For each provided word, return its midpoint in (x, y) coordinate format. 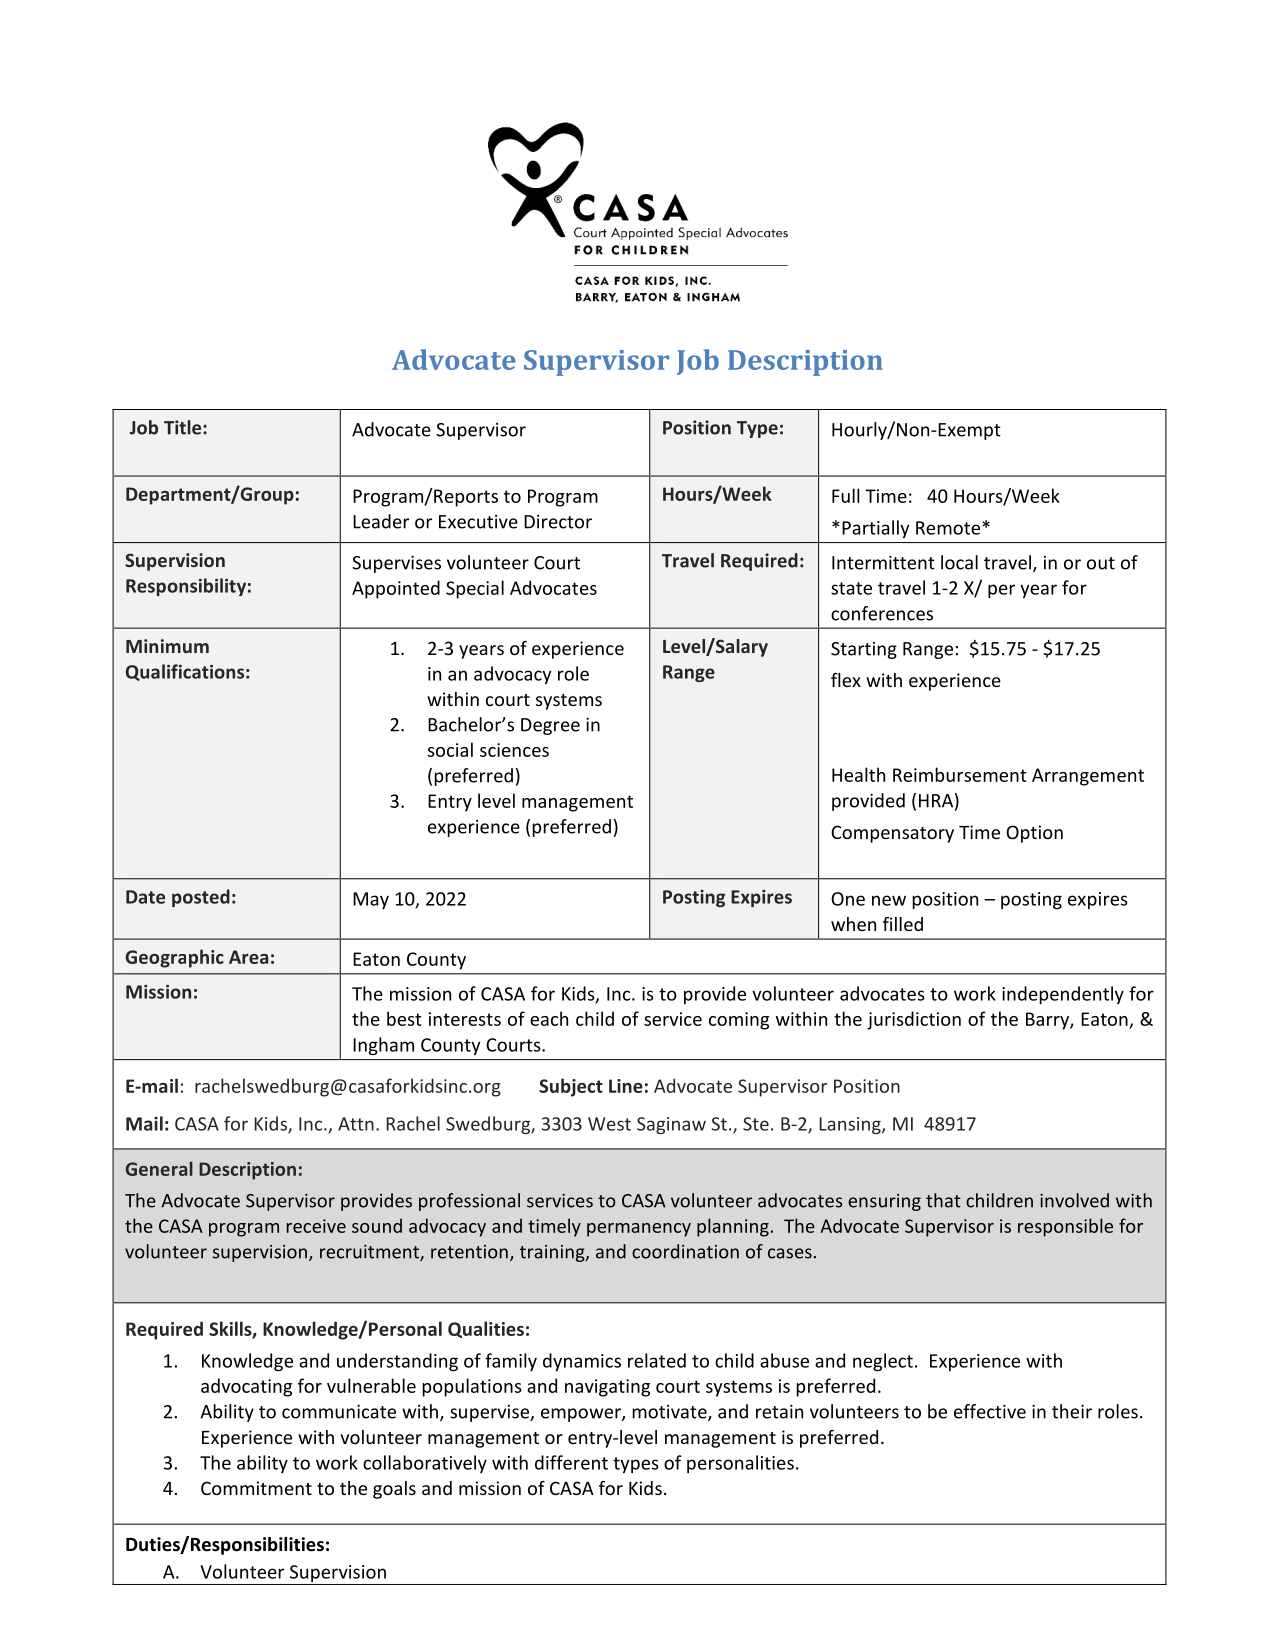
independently (1063, 995)
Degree (550, 726)
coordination (685, 1251)
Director (558, 522)
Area (248, 957)
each (549, 1018)
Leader (381, 521)
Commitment (256, 1488)
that (943, 1200)
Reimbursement (960, 774)
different (571, 1462)
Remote (949, 528)
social (450, 749)
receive (316, 1226)
